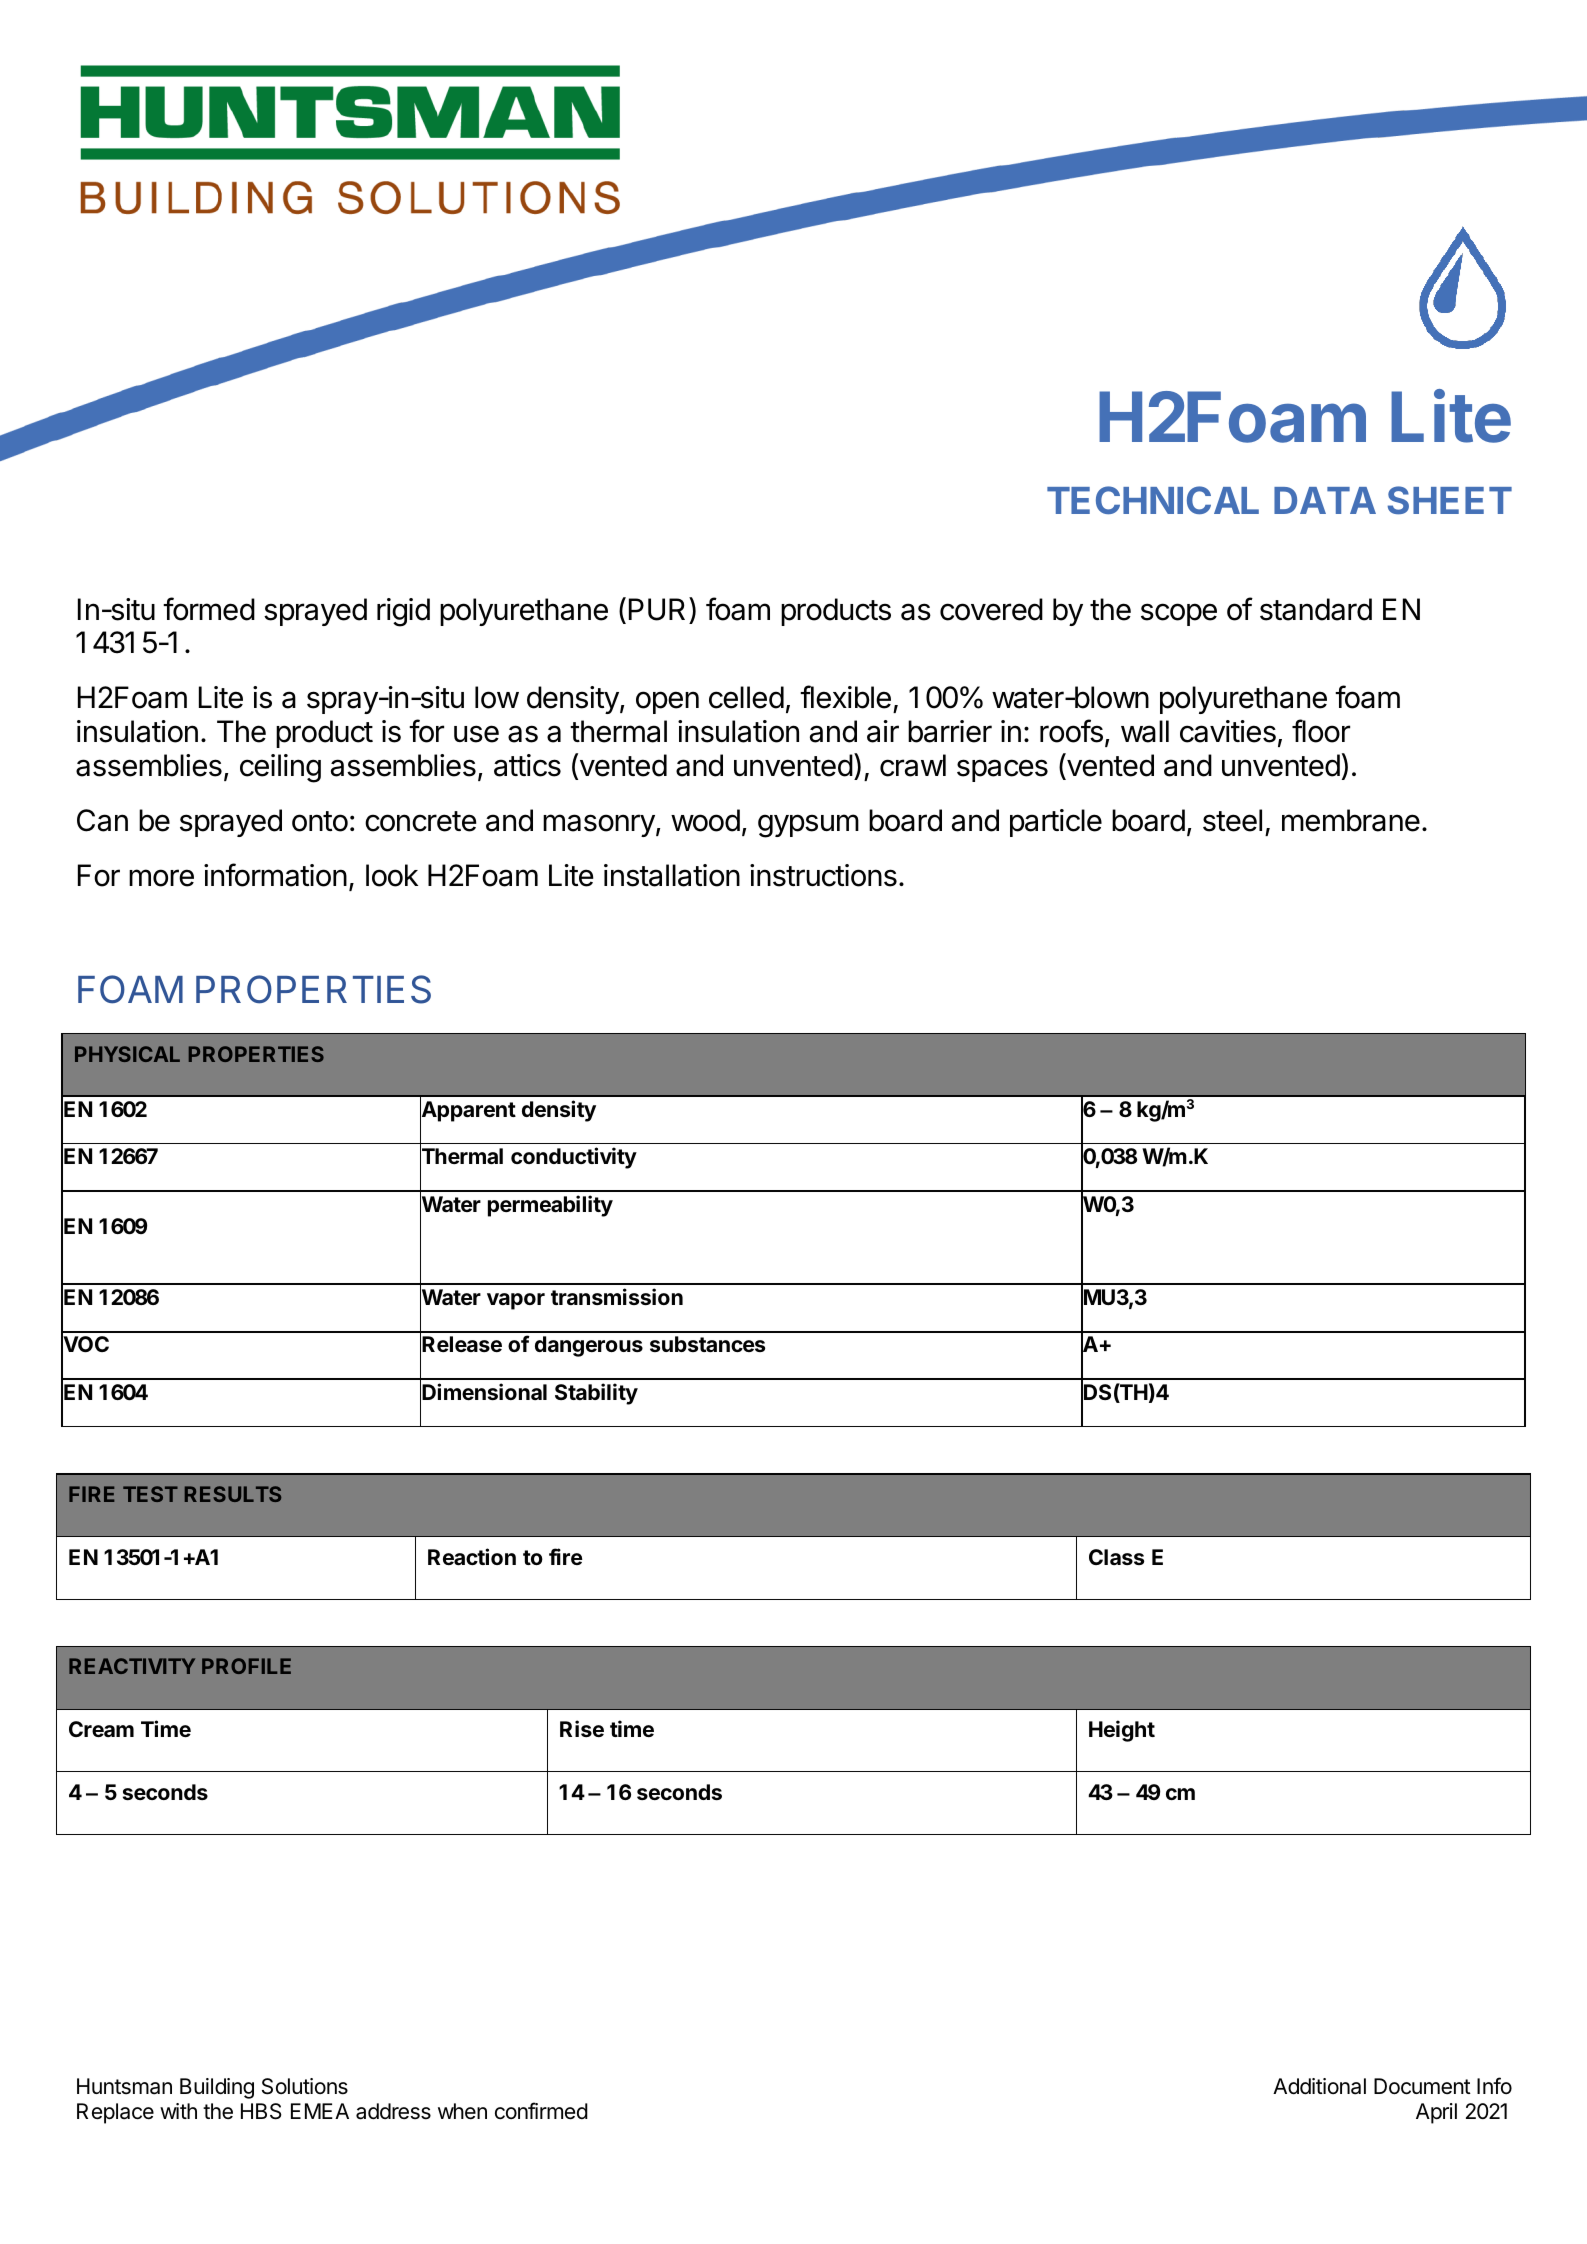 Image resolution: width=1587 pixels, height=2244 pixels. I want to click on RESULTS, so click(233, 1494).
